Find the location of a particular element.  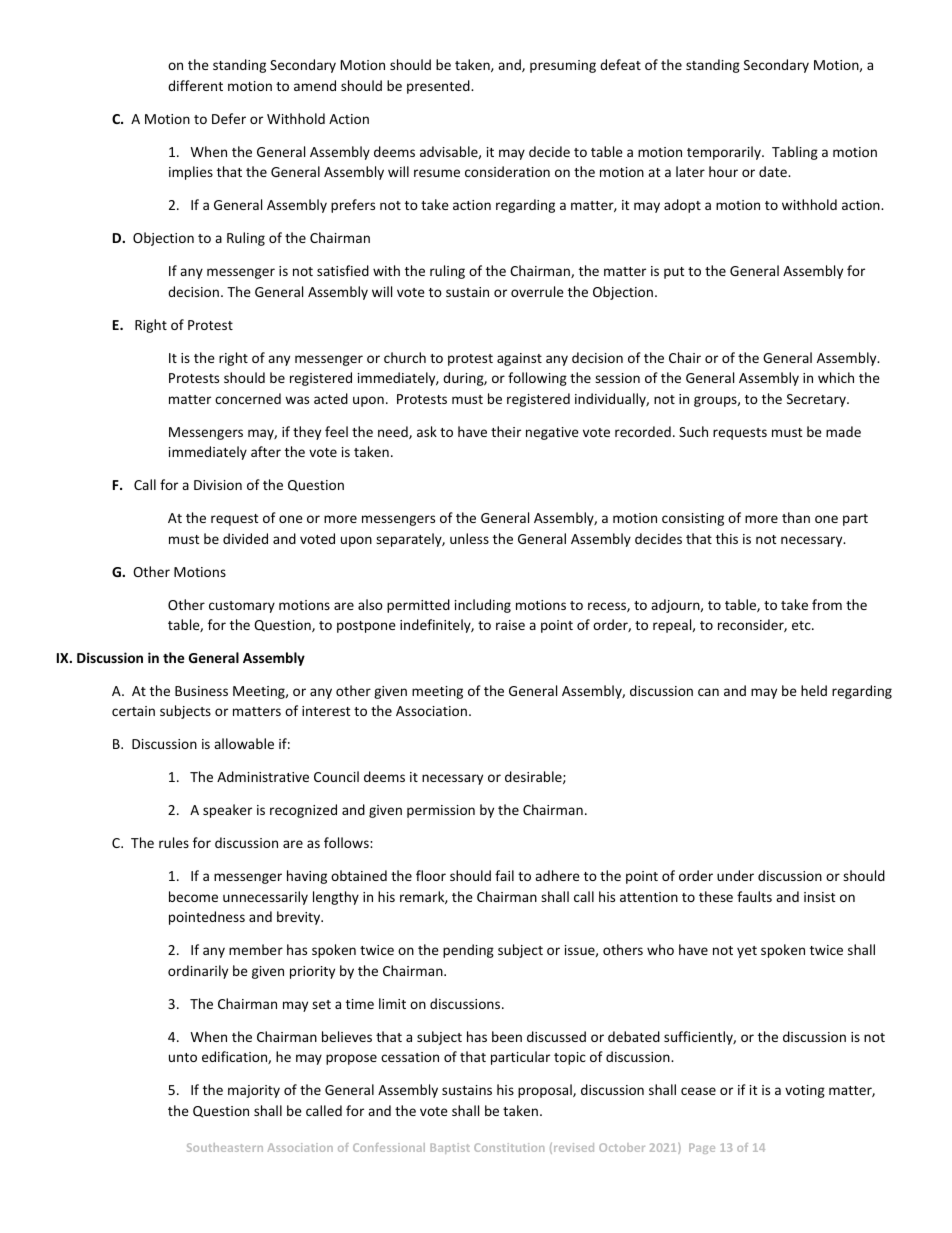

etc is located at coordinates (802, 625).
